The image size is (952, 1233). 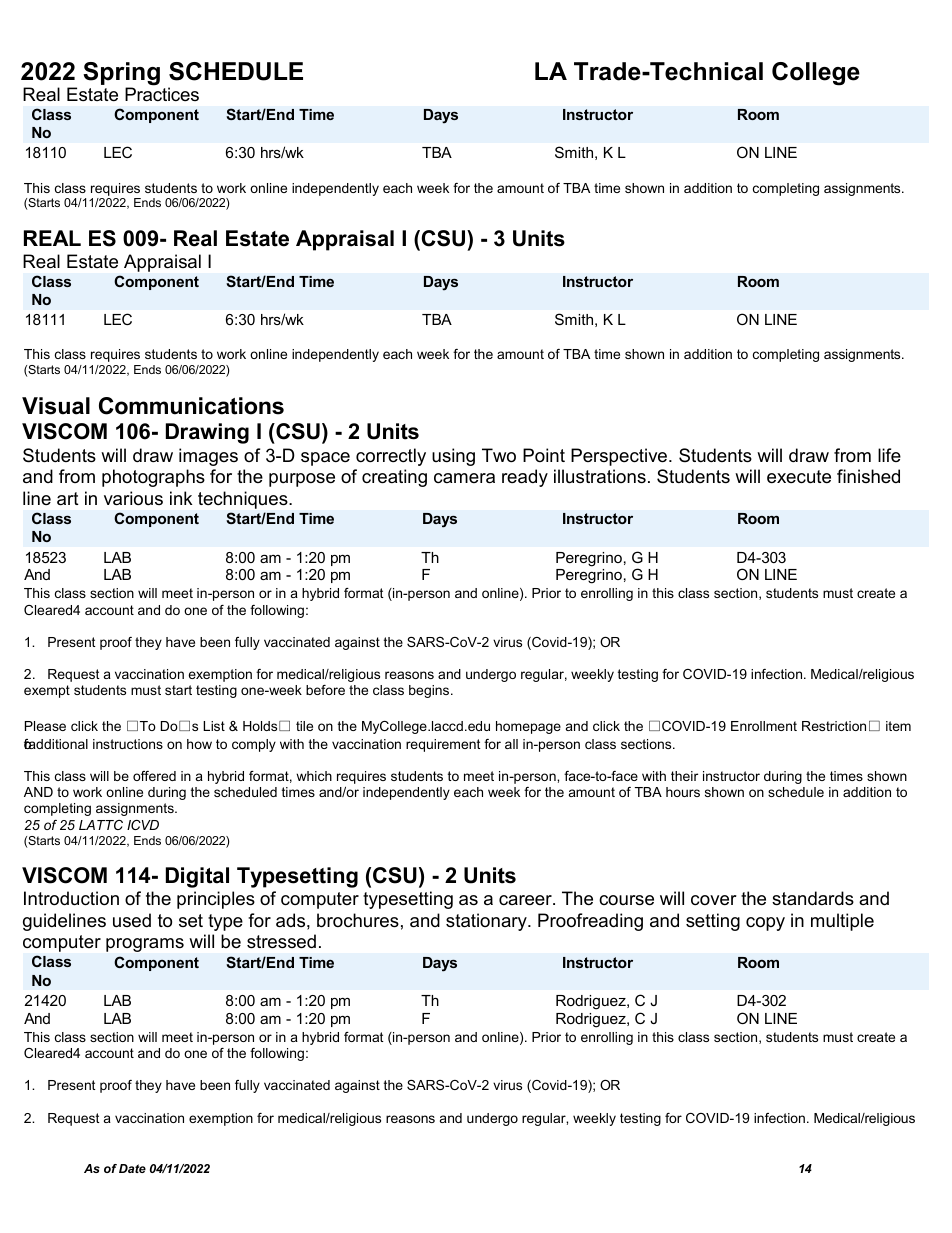 I want to click on Practices, so click(x=162, y=94).
